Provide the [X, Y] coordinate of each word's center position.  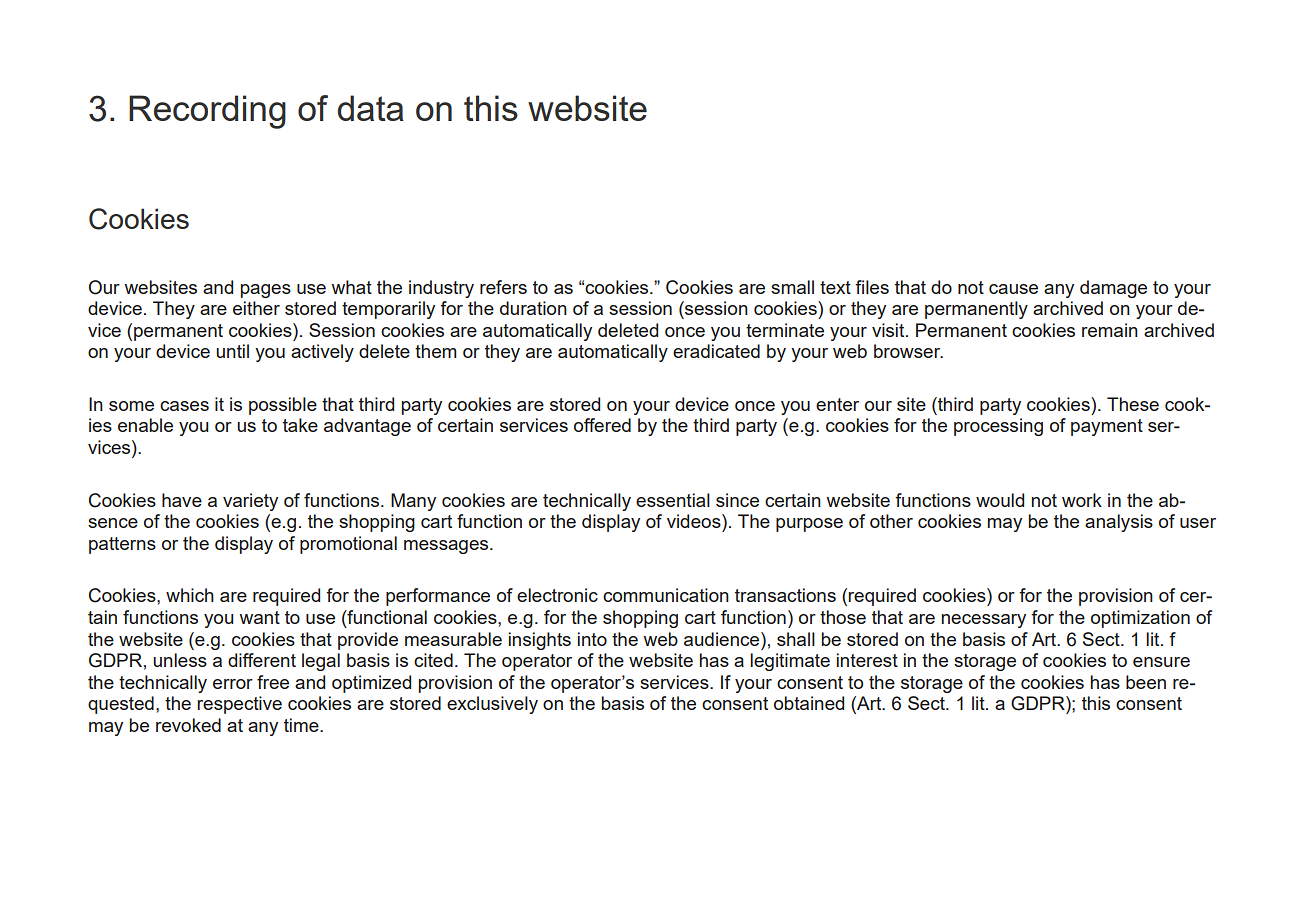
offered [602, 425]
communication [666, 595]
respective [239, 705]
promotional [348, 545]
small [792, 287]
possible [283, 406]
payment [1107, 427]
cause [1013, 289]
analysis [1119, 523]
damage [1113, 289]
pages [266, 291]
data [371, 108]
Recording [207, 112]
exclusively [492, 705]
